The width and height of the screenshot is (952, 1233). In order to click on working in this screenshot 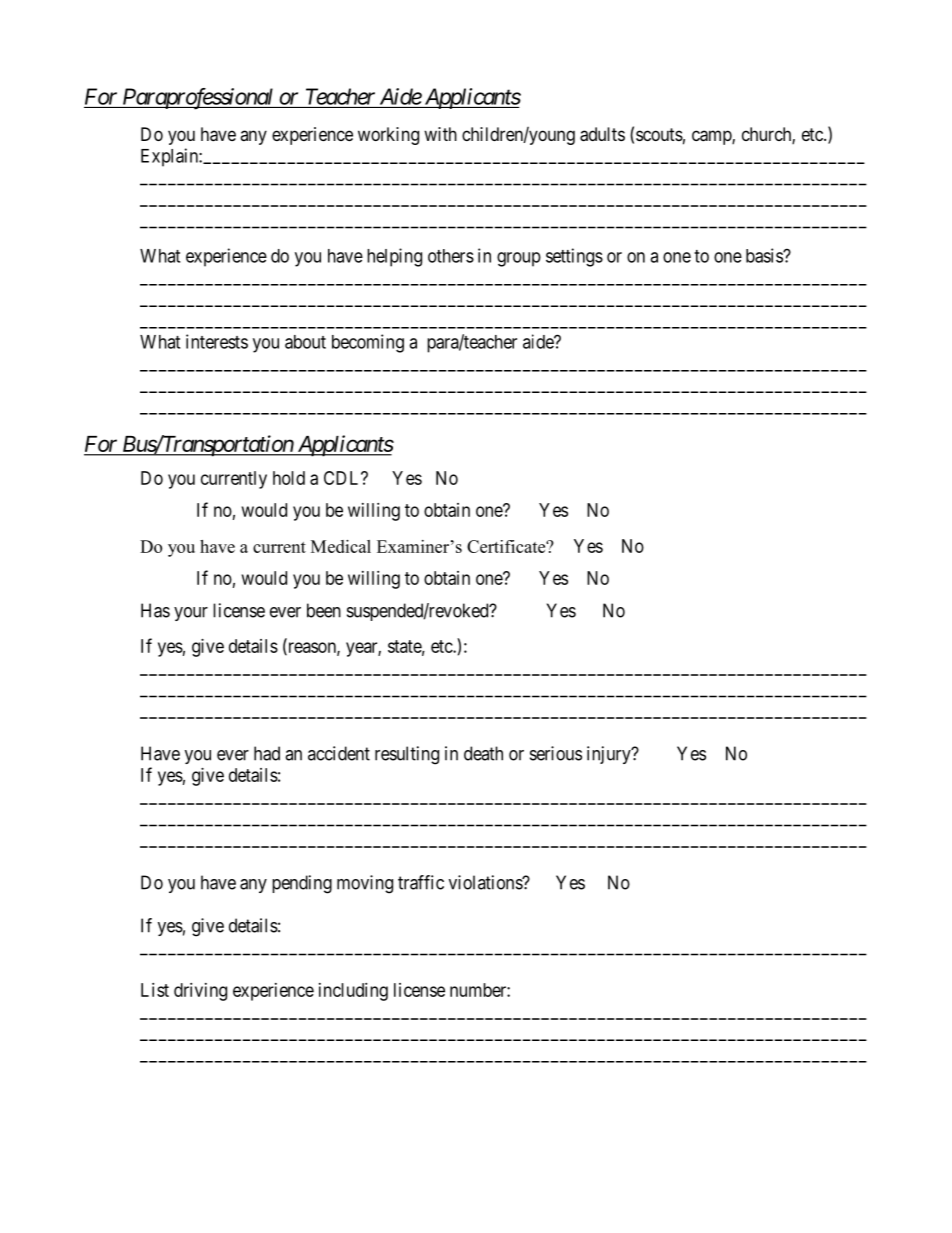, I will do `click(388, 136)`.
